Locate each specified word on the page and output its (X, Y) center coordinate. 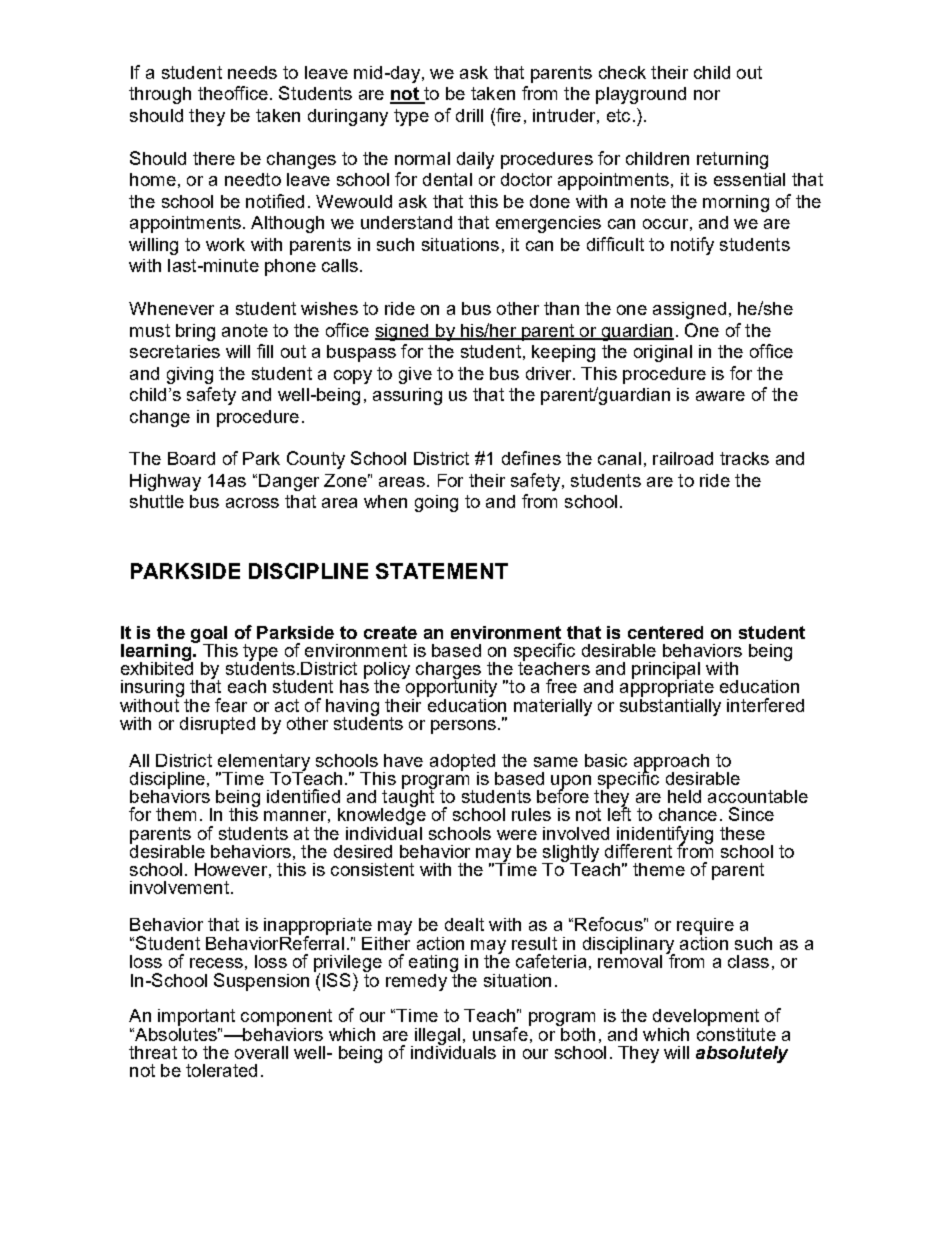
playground (641, 95)
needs (252, 72)
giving (190, 375)
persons (463, 727)
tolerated (221, 1070)
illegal (438, 1037)
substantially (670, 706)
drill (469, 115)
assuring (407, 396)
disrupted (217, 725)
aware (720, 396)
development (706, 1019)
